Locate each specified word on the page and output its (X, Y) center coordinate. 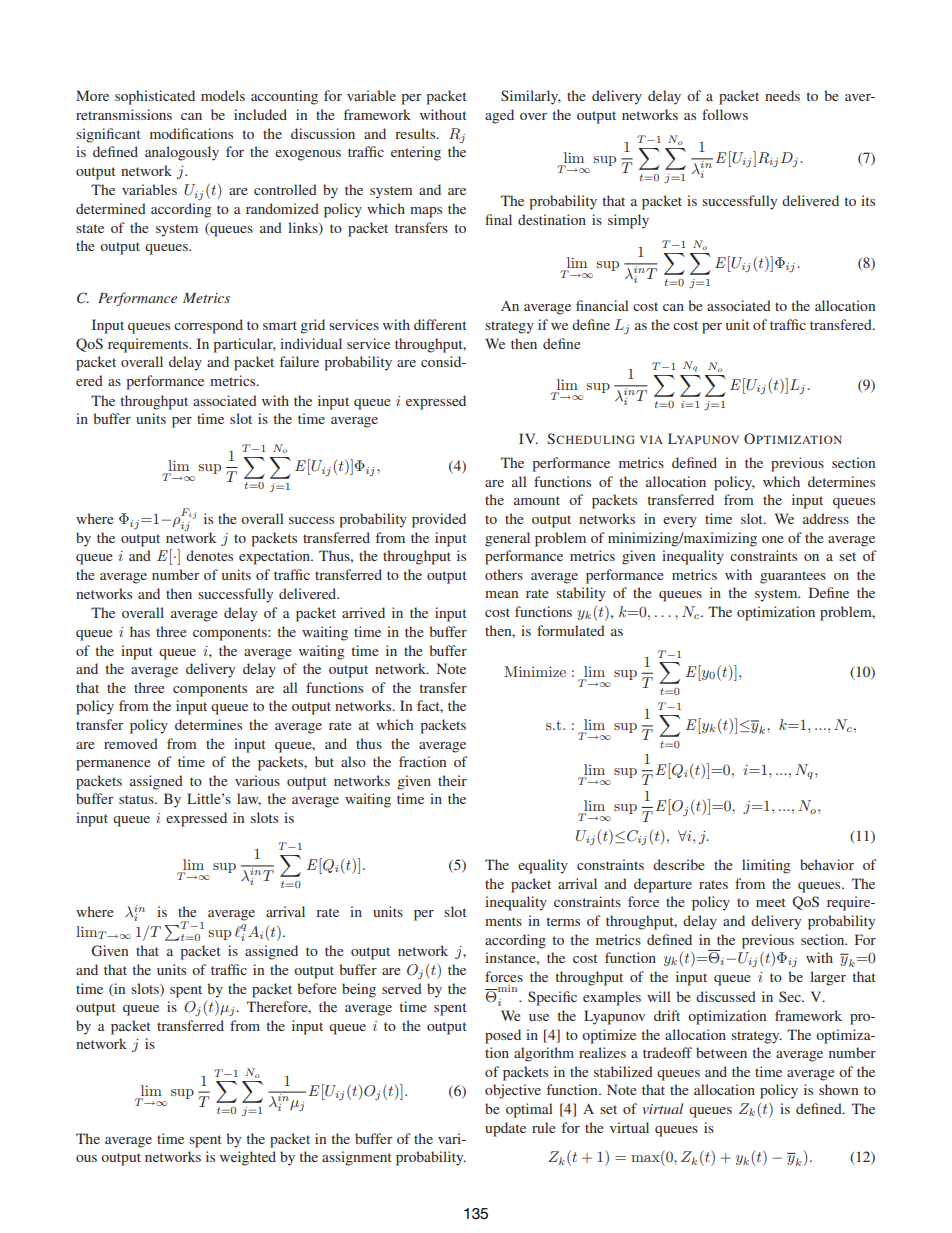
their (452, 780)
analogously (182, 153)
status (137, 799)
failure (299, 361)
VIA (651, 439)
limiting (766, 866)
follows (725, 114)
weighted (248, 1158)
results (416, 133)
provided (439, 520)
